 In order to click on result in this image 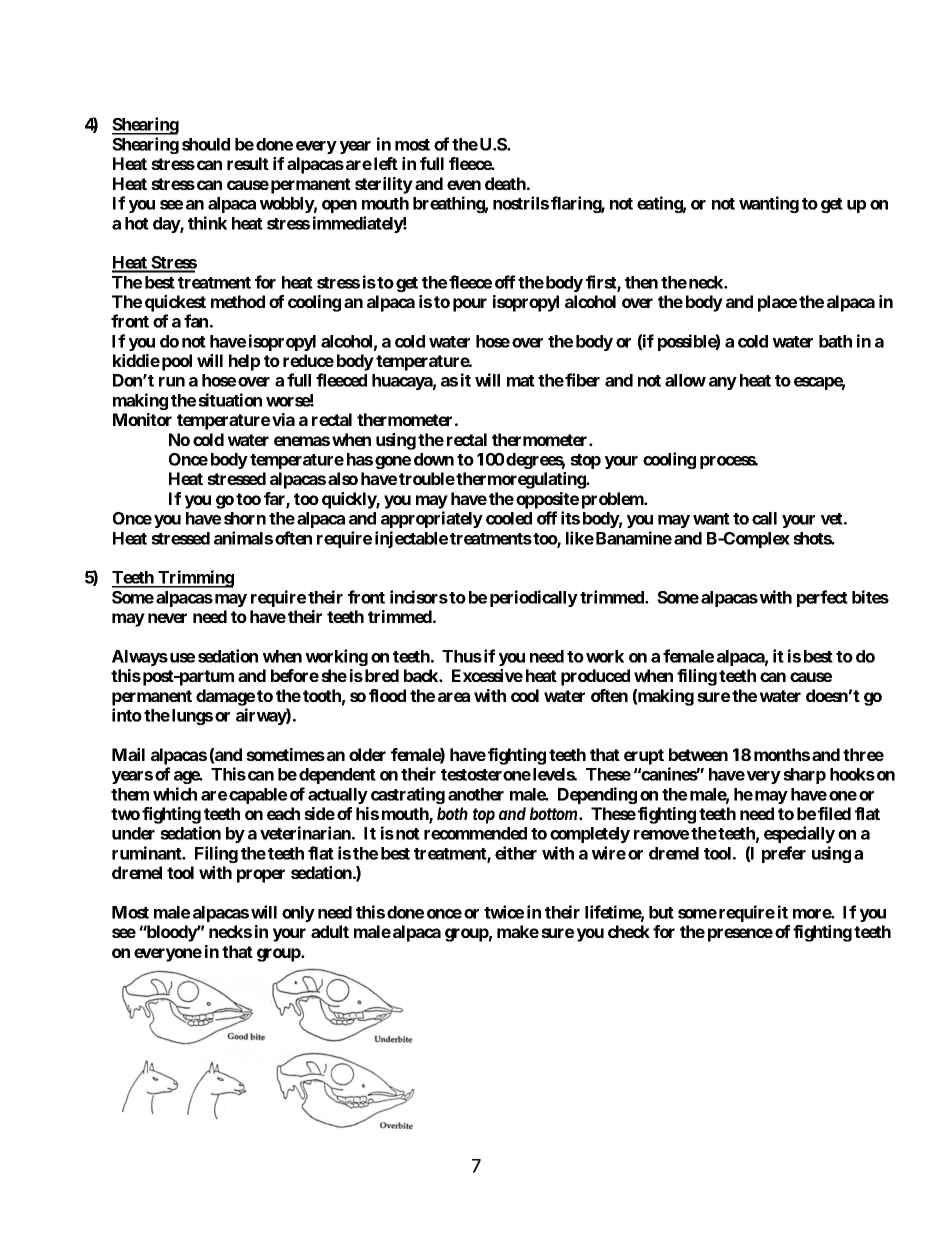, I will do `click(248, 163)`.
